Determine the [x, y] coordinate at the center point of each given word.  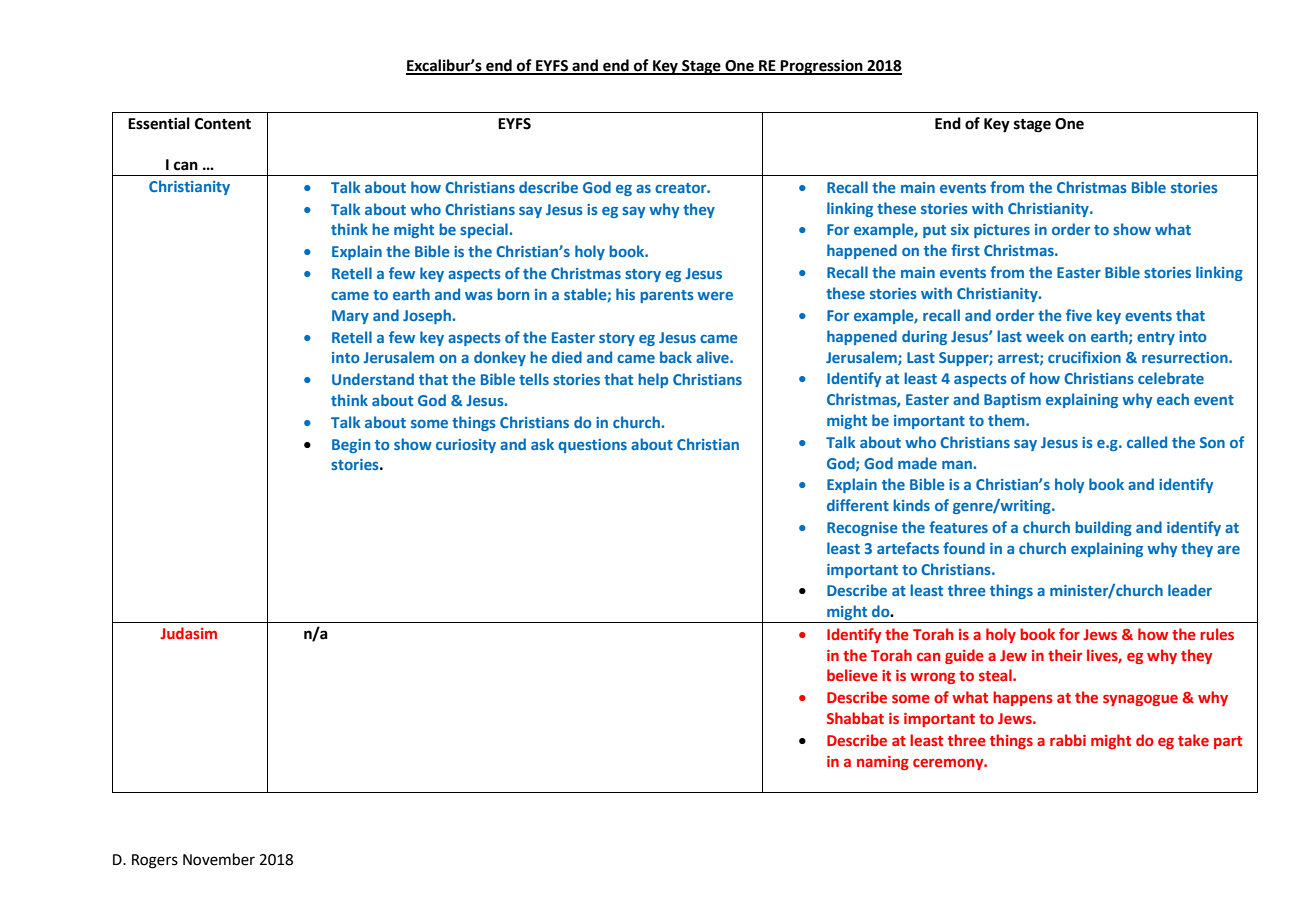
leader [1190, 590]
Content [223, 124]
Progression [822, 67]
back [676, 357]
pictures [1002, 231]
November [219, 859]
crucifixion [1084, 357]
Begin [351, 446]
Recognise [862, 529]
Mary [350, 317]
